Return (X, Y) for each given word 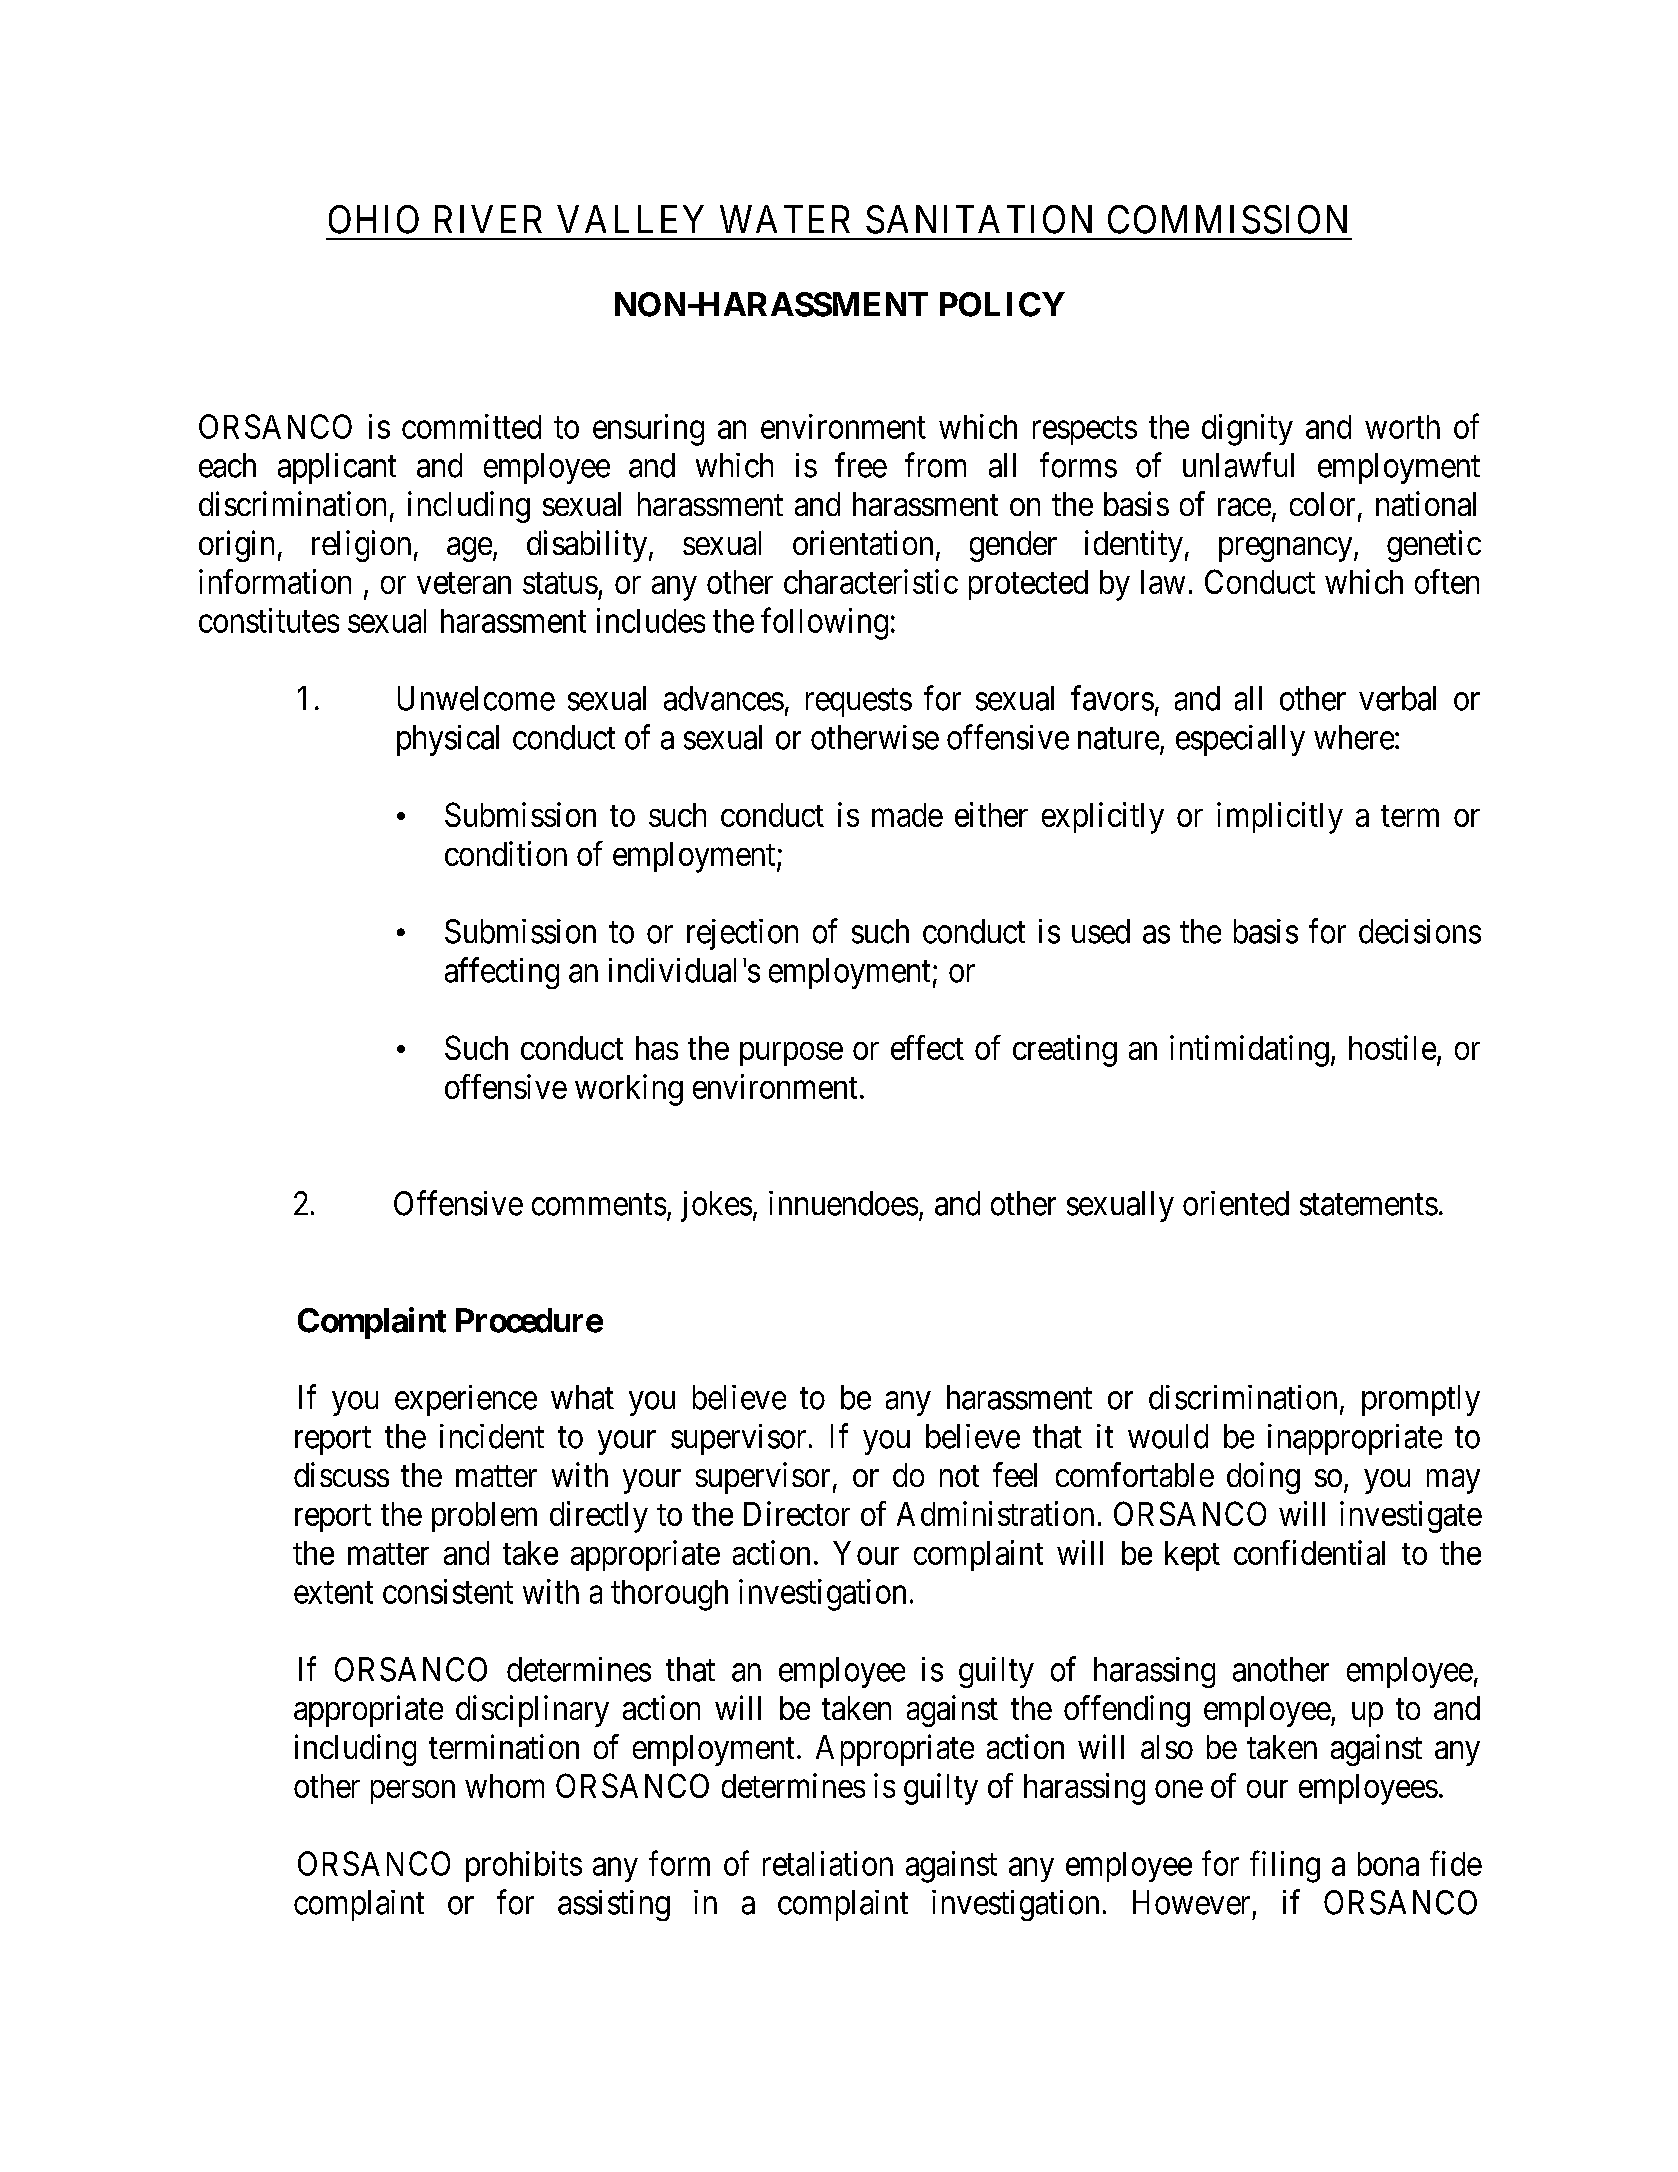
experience (466, 1400)
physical (448, 740)
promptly (1421, 1400)
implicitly (1280, 818)
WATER (785, 219)
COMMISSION (1227, 219)
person (413, 1792)
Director (797, 1513)
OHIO (374, 219)
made (907, 815)
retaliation (828, 1863)
